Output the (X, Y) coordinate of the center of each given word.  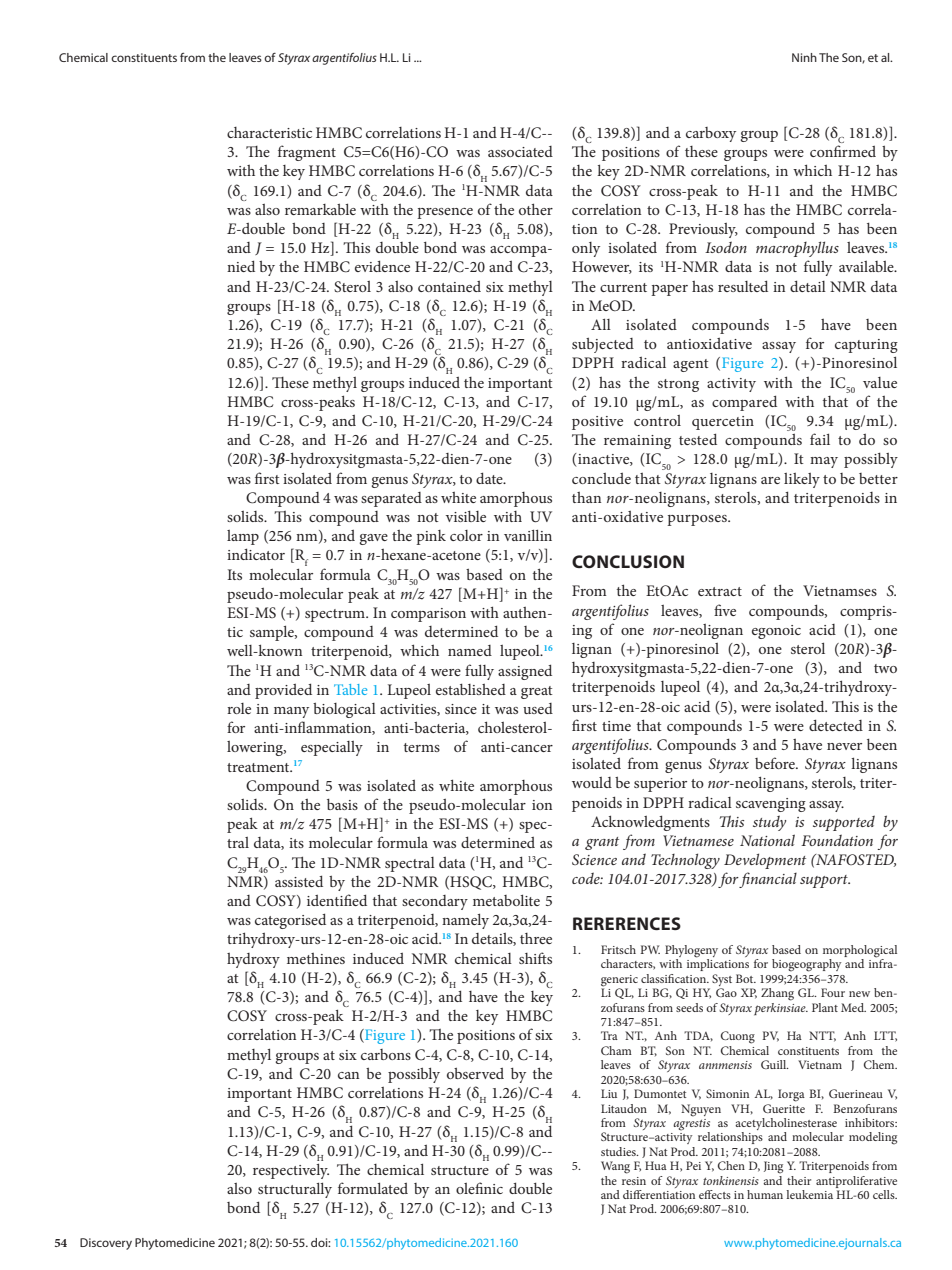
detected (836, 725)
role (239, 708)
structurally (295, 1190)
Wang (615, 1167)
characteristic (269, 132)
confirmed (843, 151)
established (471, 689)
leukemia (809, 1194)
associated (520, 151)
